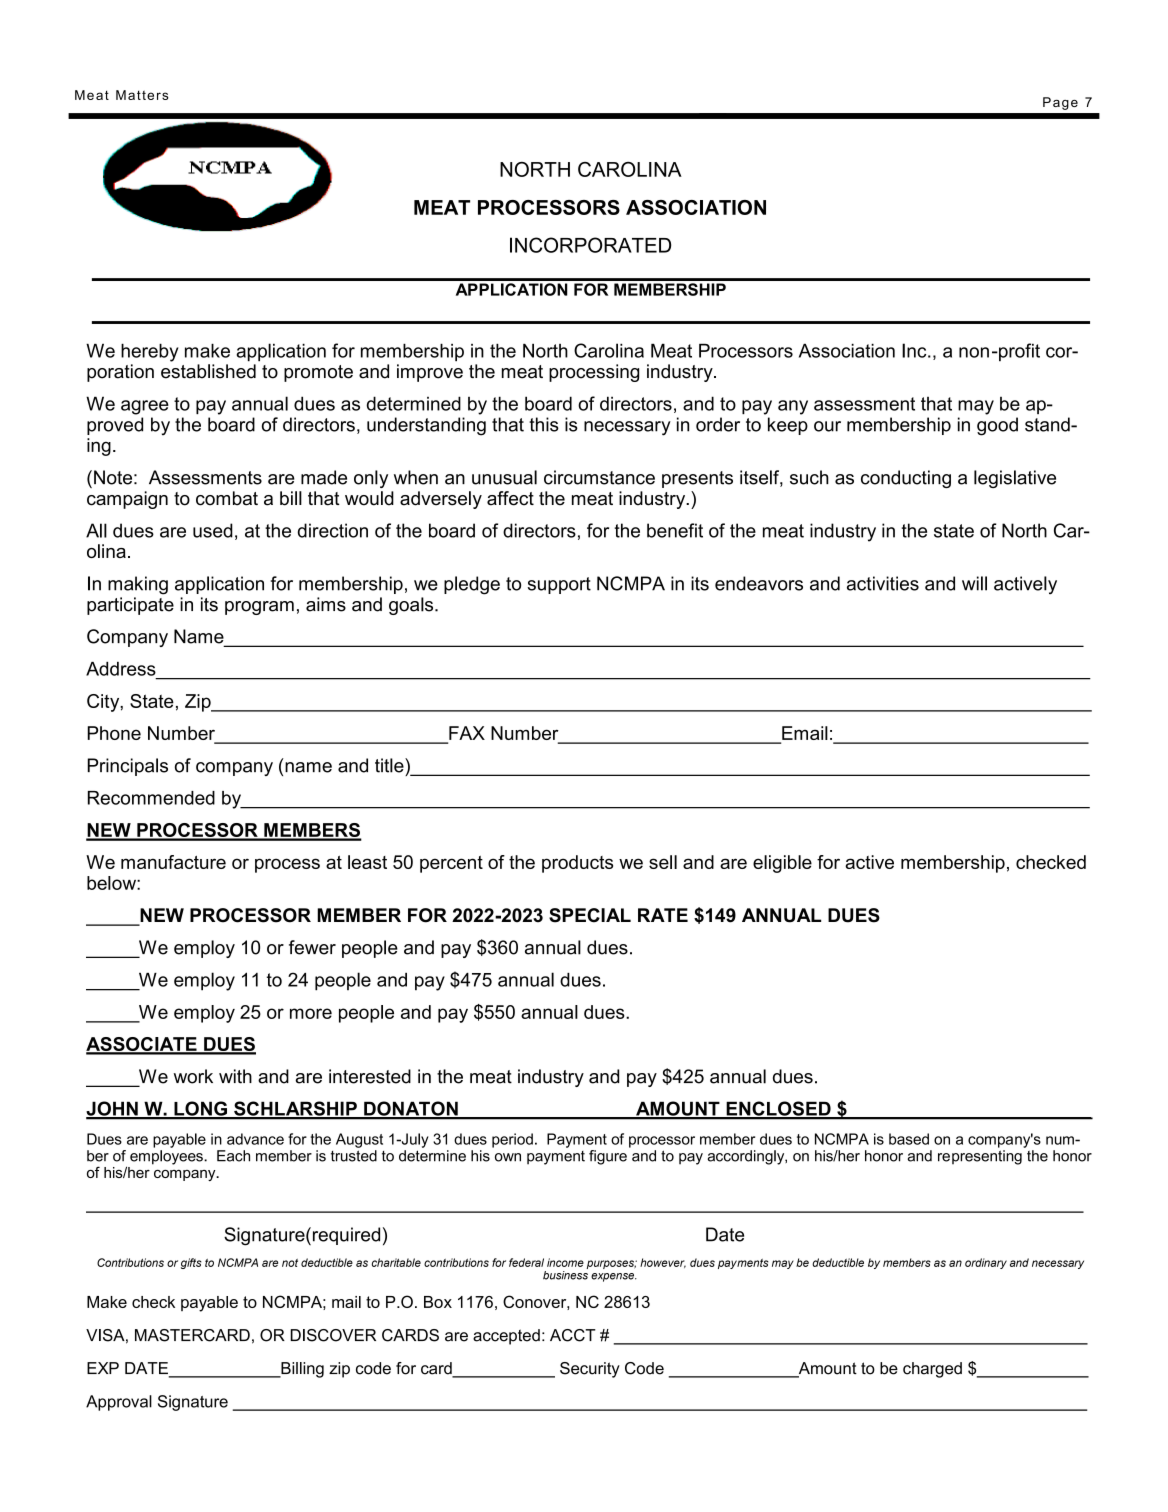 The image size is (1168, 1512). I want to click on our, so click(827, 426).
